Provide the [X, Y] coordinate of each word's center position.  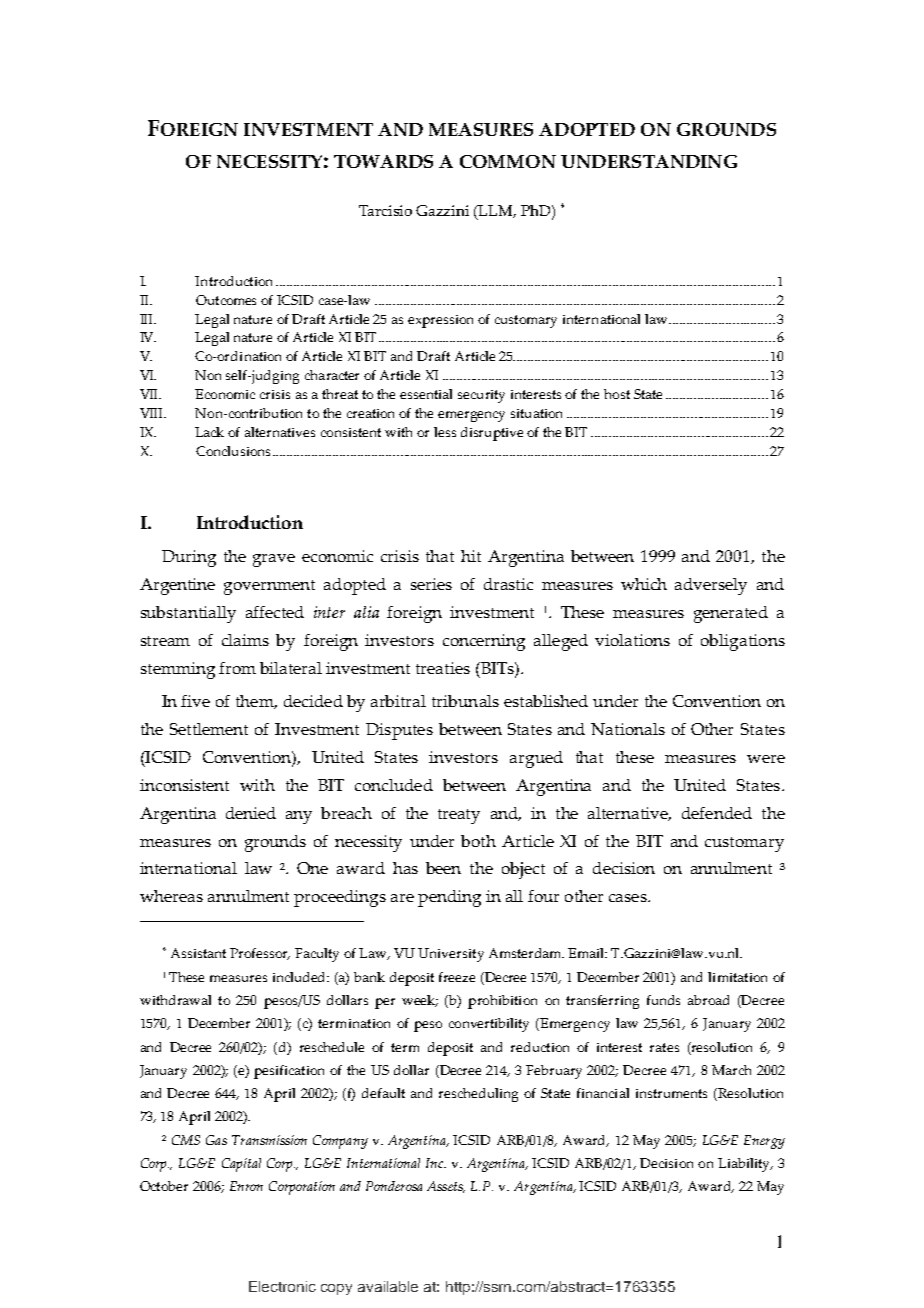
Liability [745, 1165]
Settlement [209, 729]
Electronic [282, 1286]
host [617, 394]
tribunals [465, 701]
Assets [446, 1187]
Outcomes [226, 300]
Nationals [628, 729]
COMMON [508, 161]
